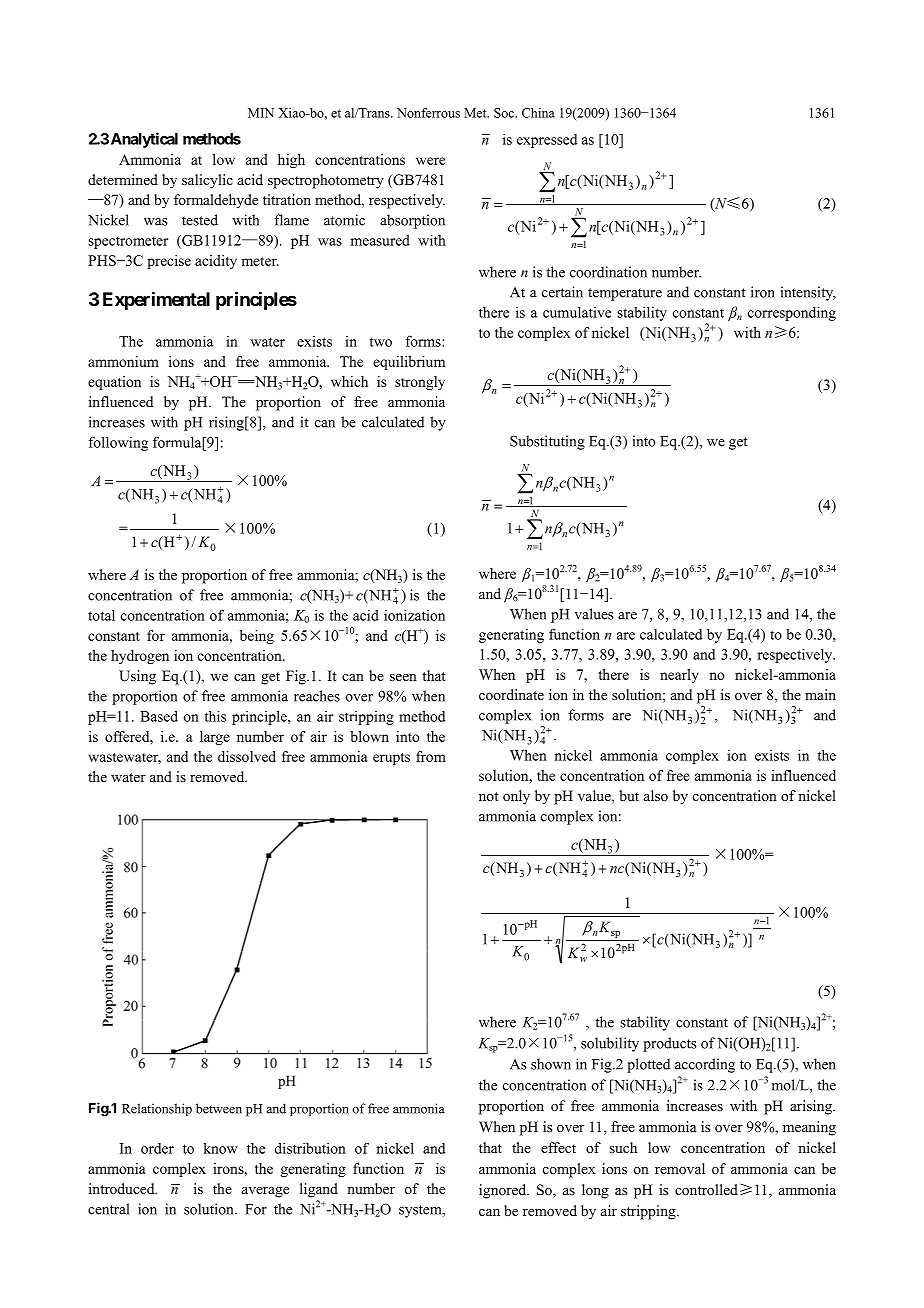  Describe the element at coordinates (157, 1148) in the page. I see `order` at that location.
